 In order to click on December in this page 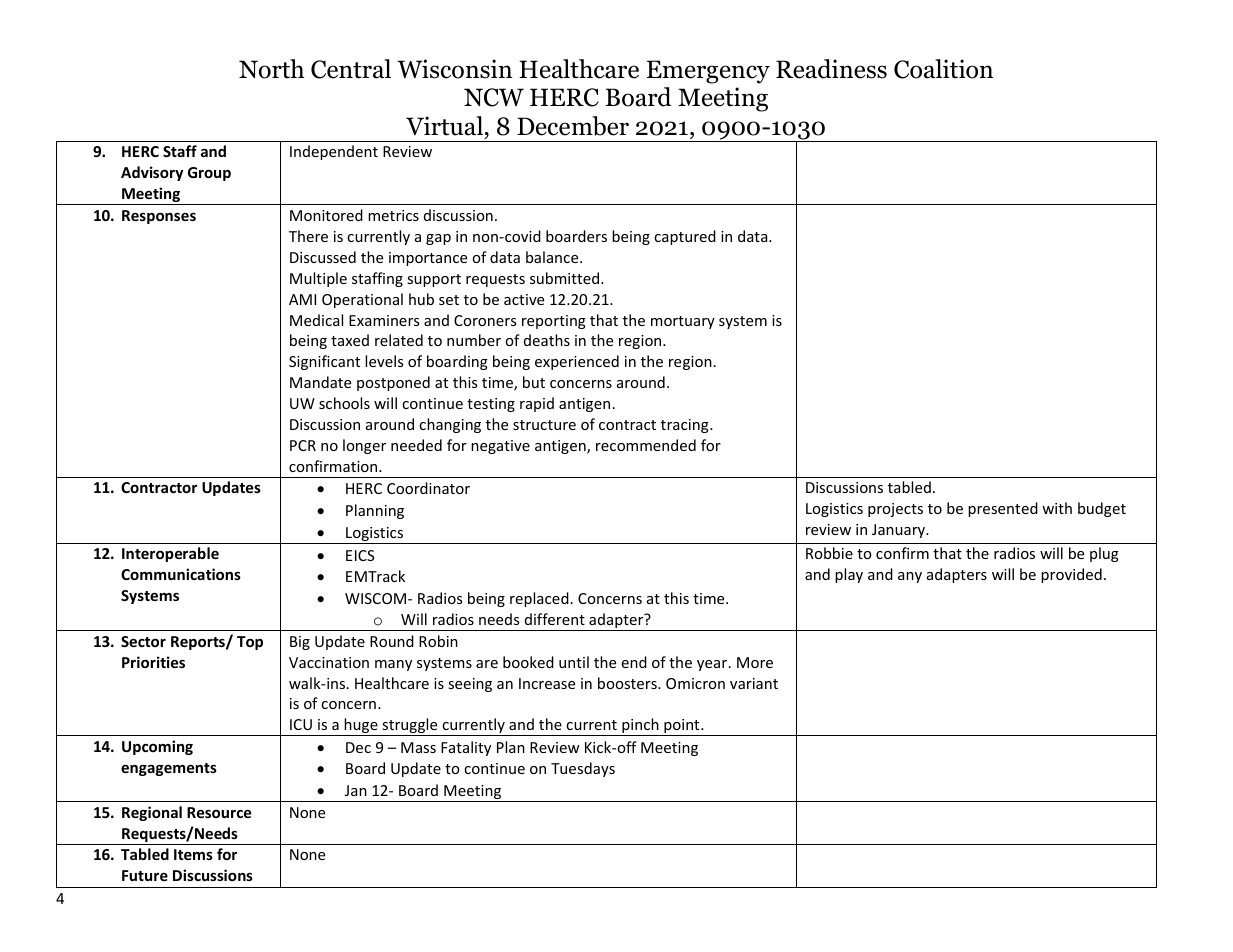, I will do `click(573, 126)`.
